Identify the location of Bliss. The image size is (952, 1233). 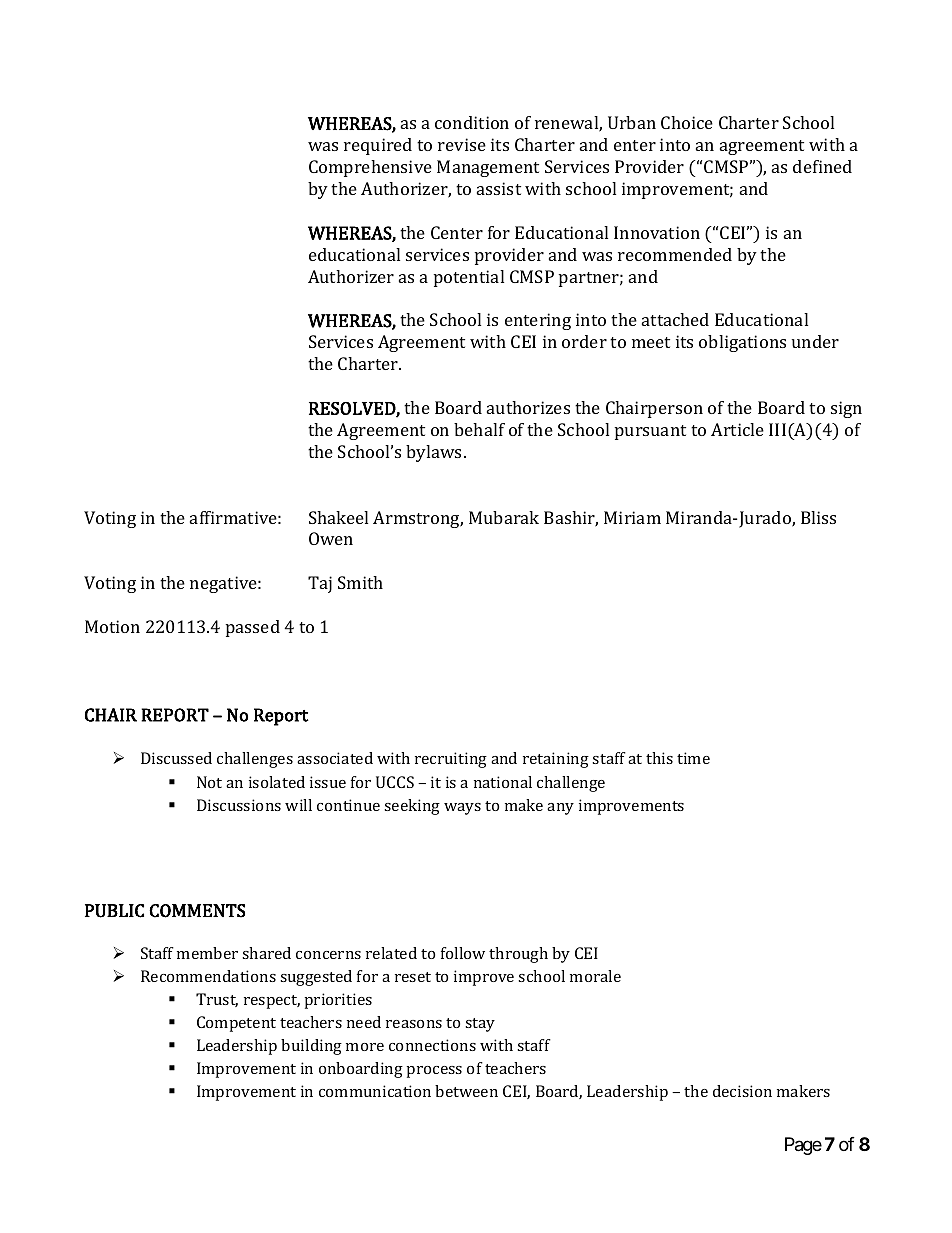
(818, 517).
